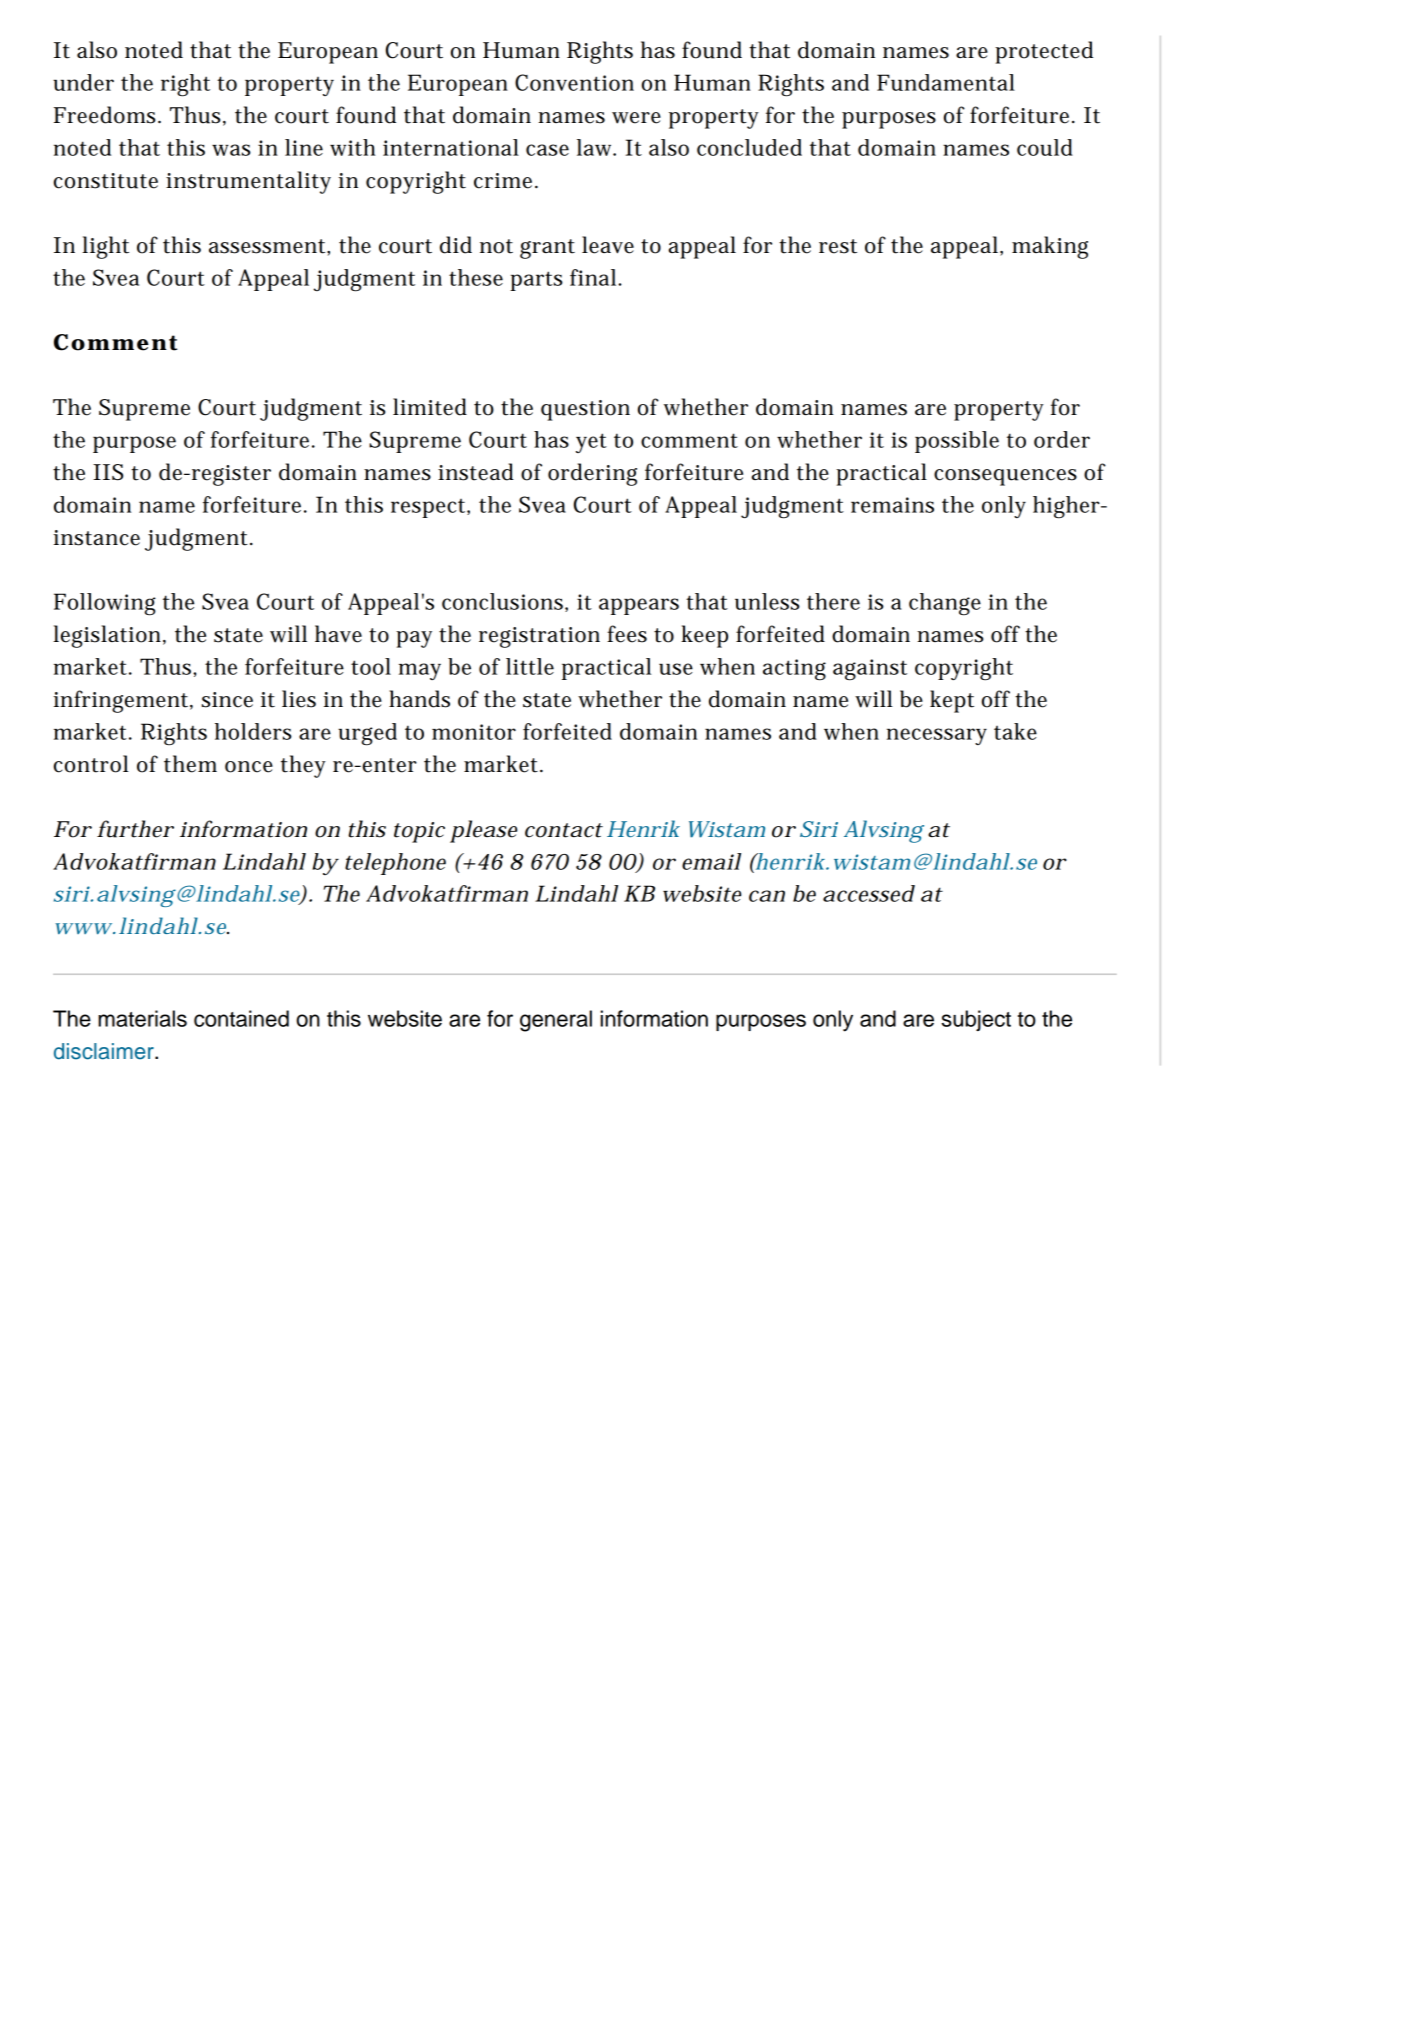 The width and height of the screenshot is (1426, 2018). What do you see at coordinates (564, 830) in the screenshot?
I see `contact` at bounding box center [564, 830].
